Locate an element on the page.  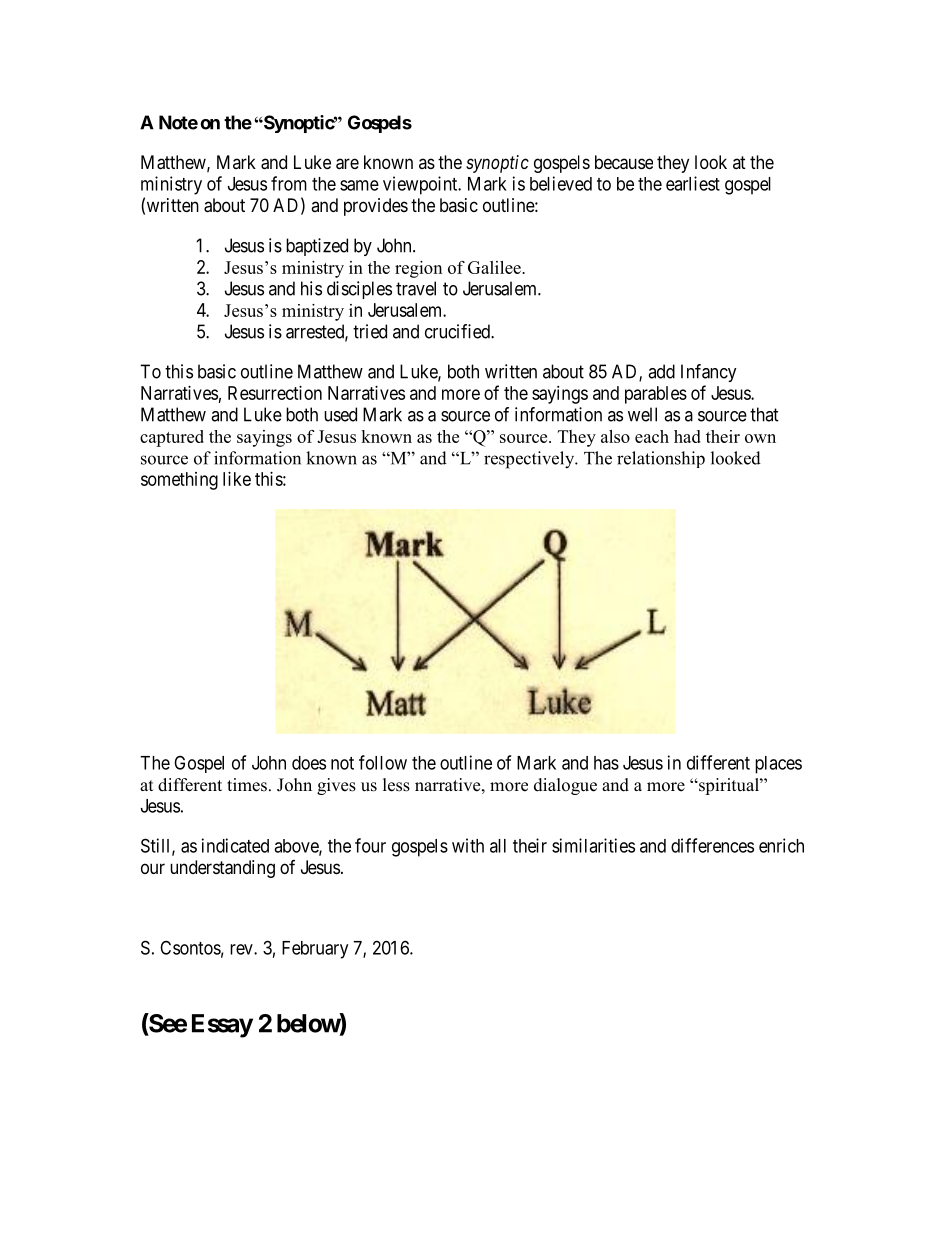
from is located at coordinates (289, 183).
